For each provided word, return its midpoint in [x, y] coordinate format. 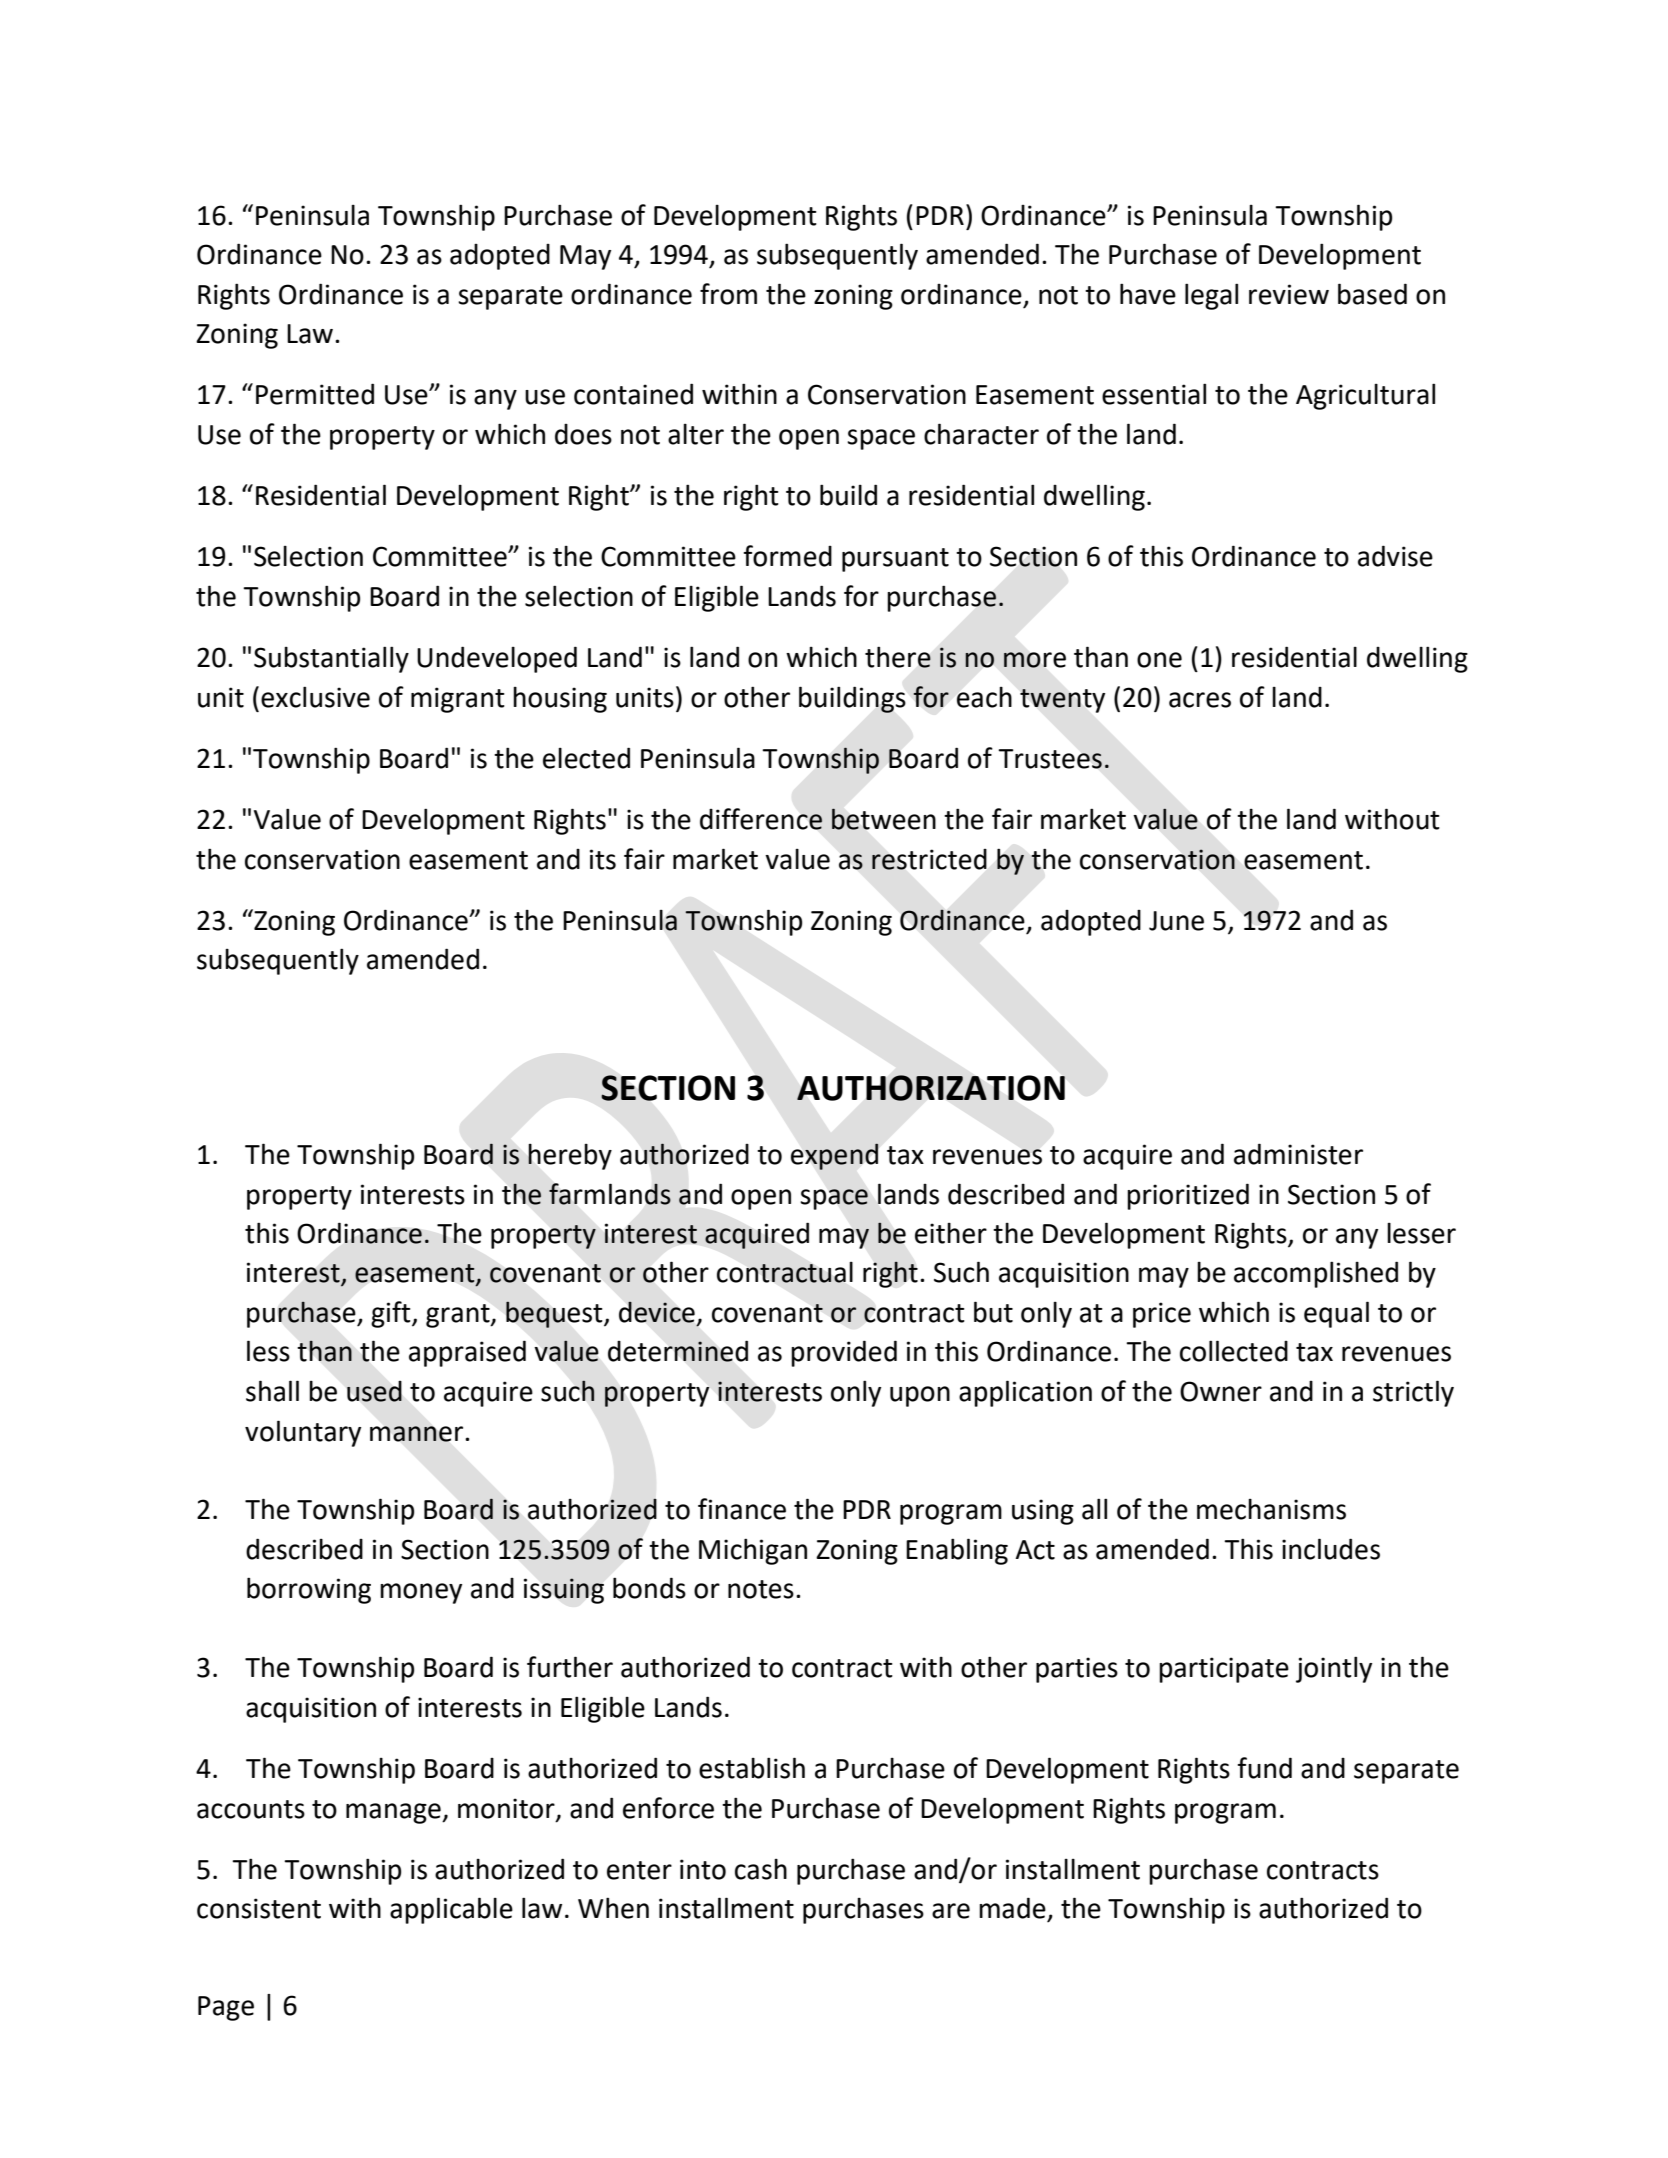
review [1289, 294]
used [374, 1391]
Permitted [315, 394]
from [728, 294]
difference [761, 819]
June [1176, 921]
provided [844, 1353]
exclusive [315, 697]
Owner [1221, 1391]
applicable [451, 1910]
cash [761, 1869]
